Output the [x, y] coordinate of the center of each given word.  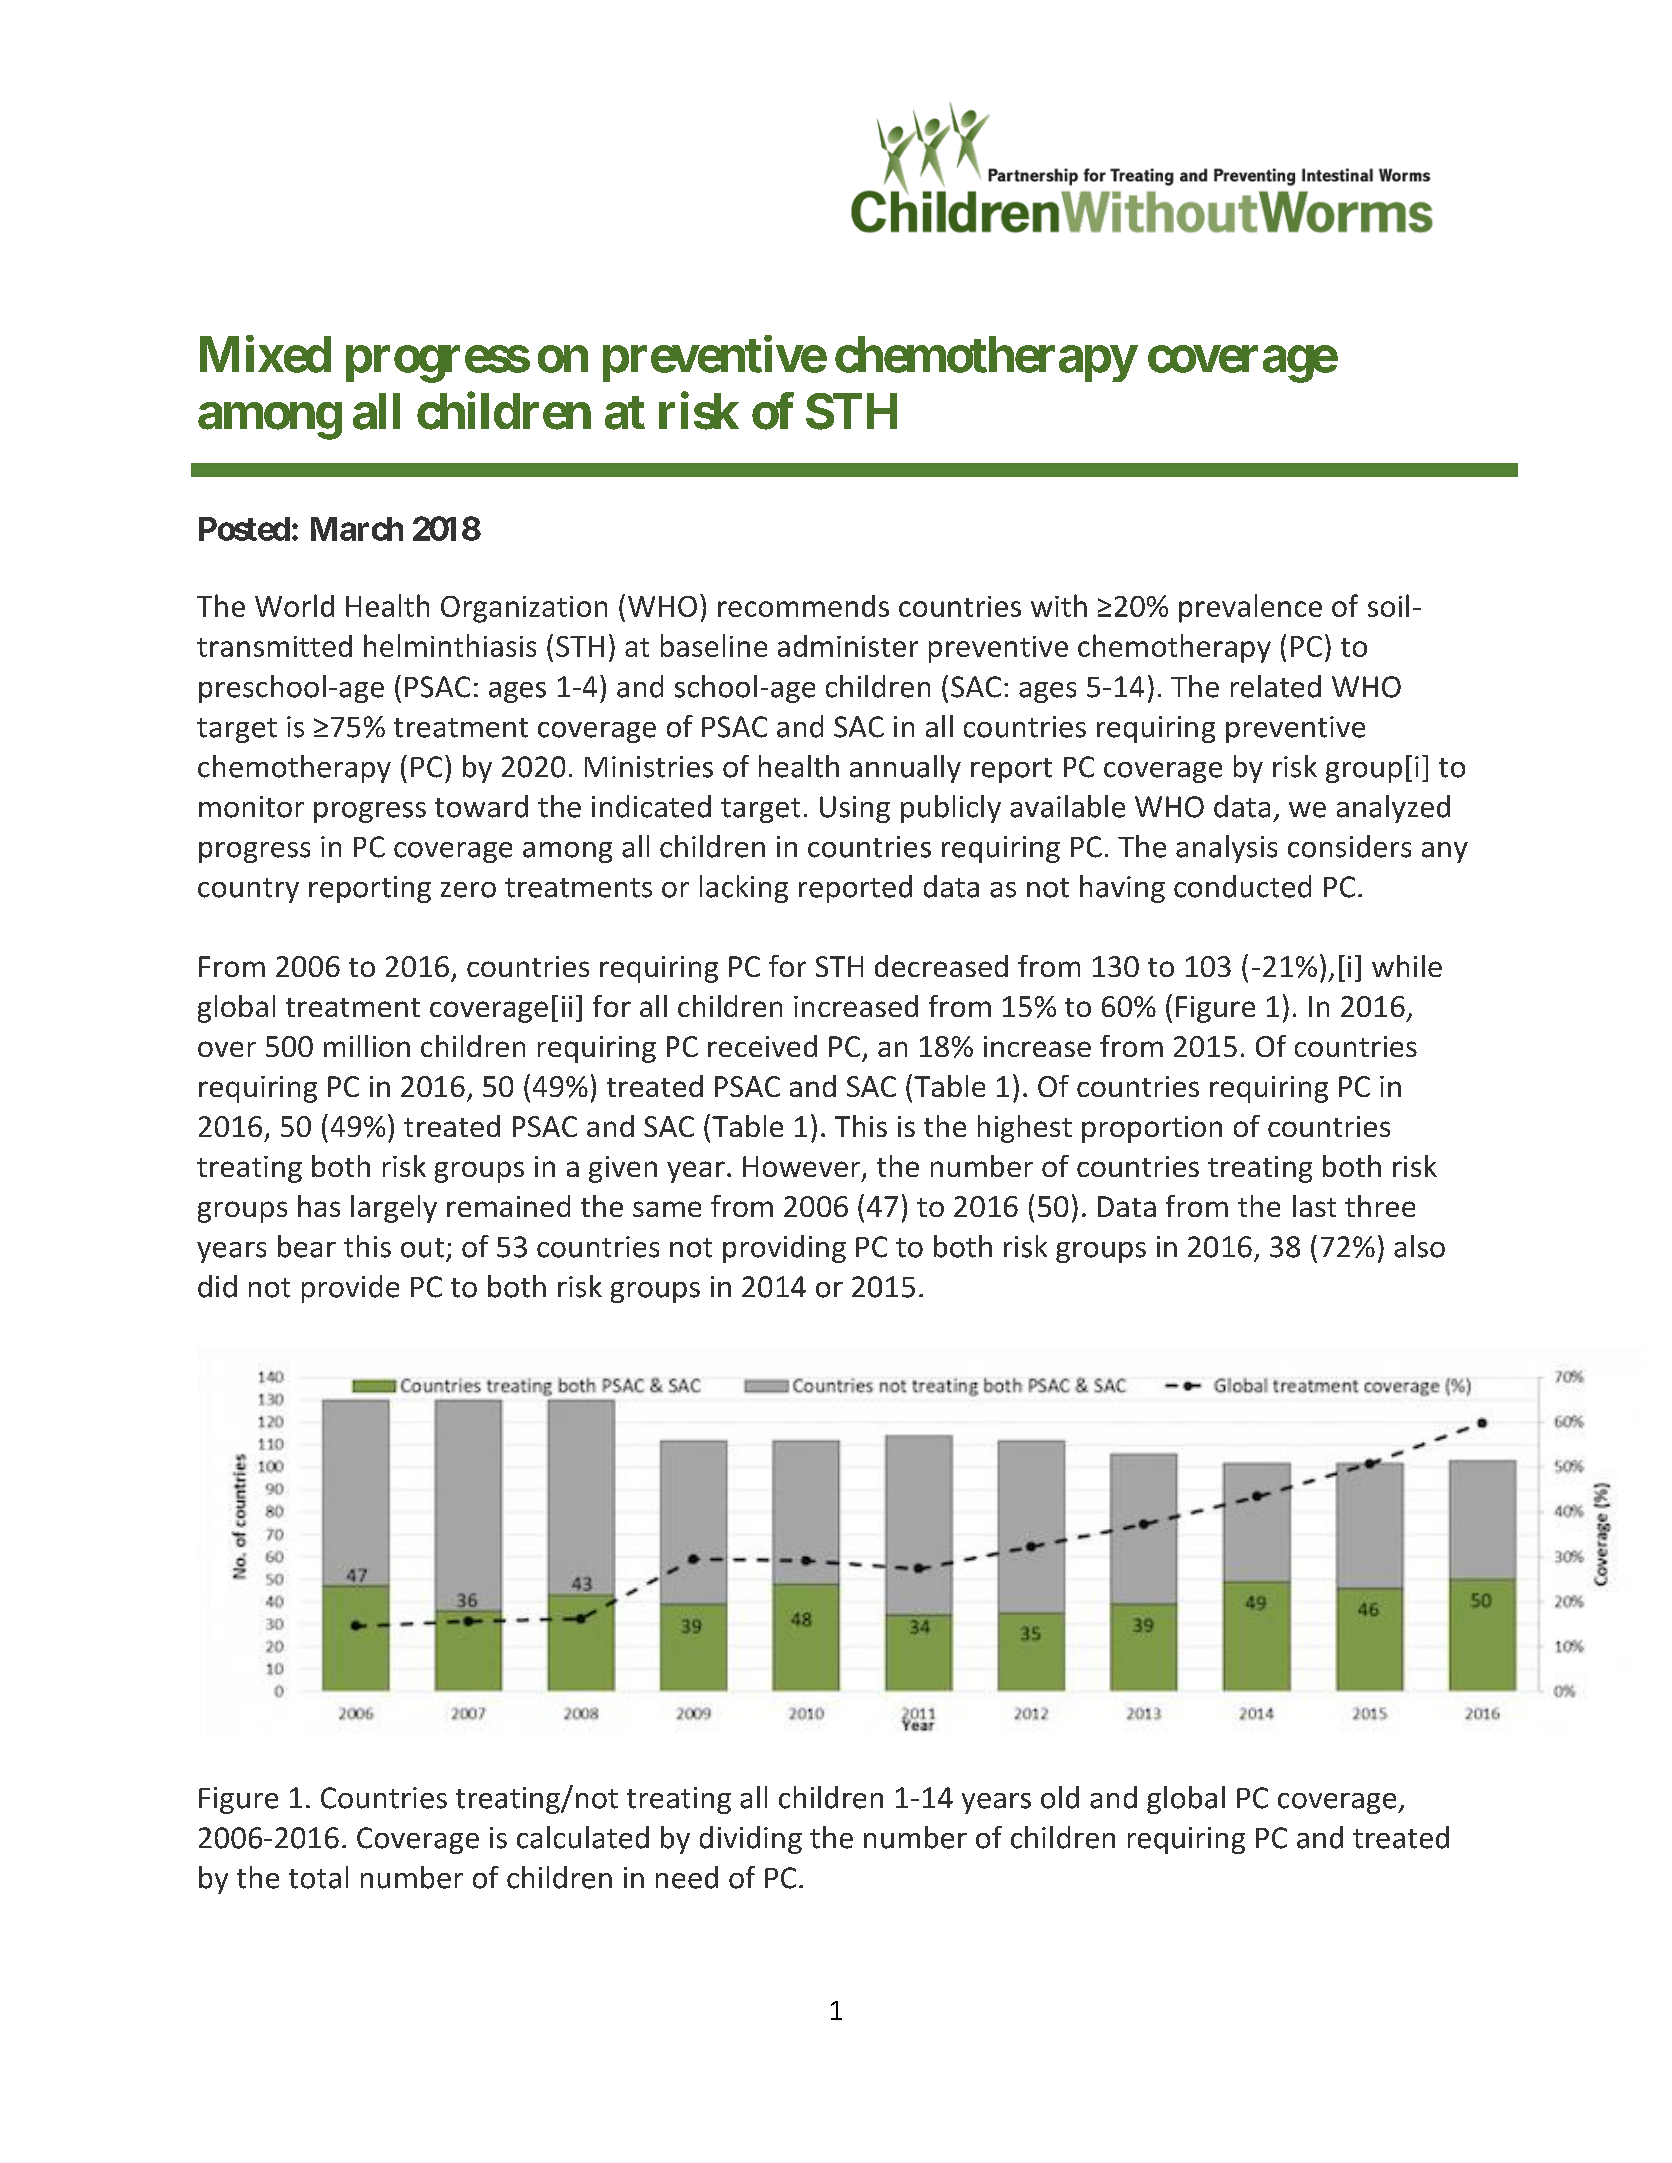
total [318, 1877]
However [803, 1168]
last [1314, 1206]
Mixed [265, 354]
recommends [803, 606]
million [367, 1046]
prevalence [1250, 608]
